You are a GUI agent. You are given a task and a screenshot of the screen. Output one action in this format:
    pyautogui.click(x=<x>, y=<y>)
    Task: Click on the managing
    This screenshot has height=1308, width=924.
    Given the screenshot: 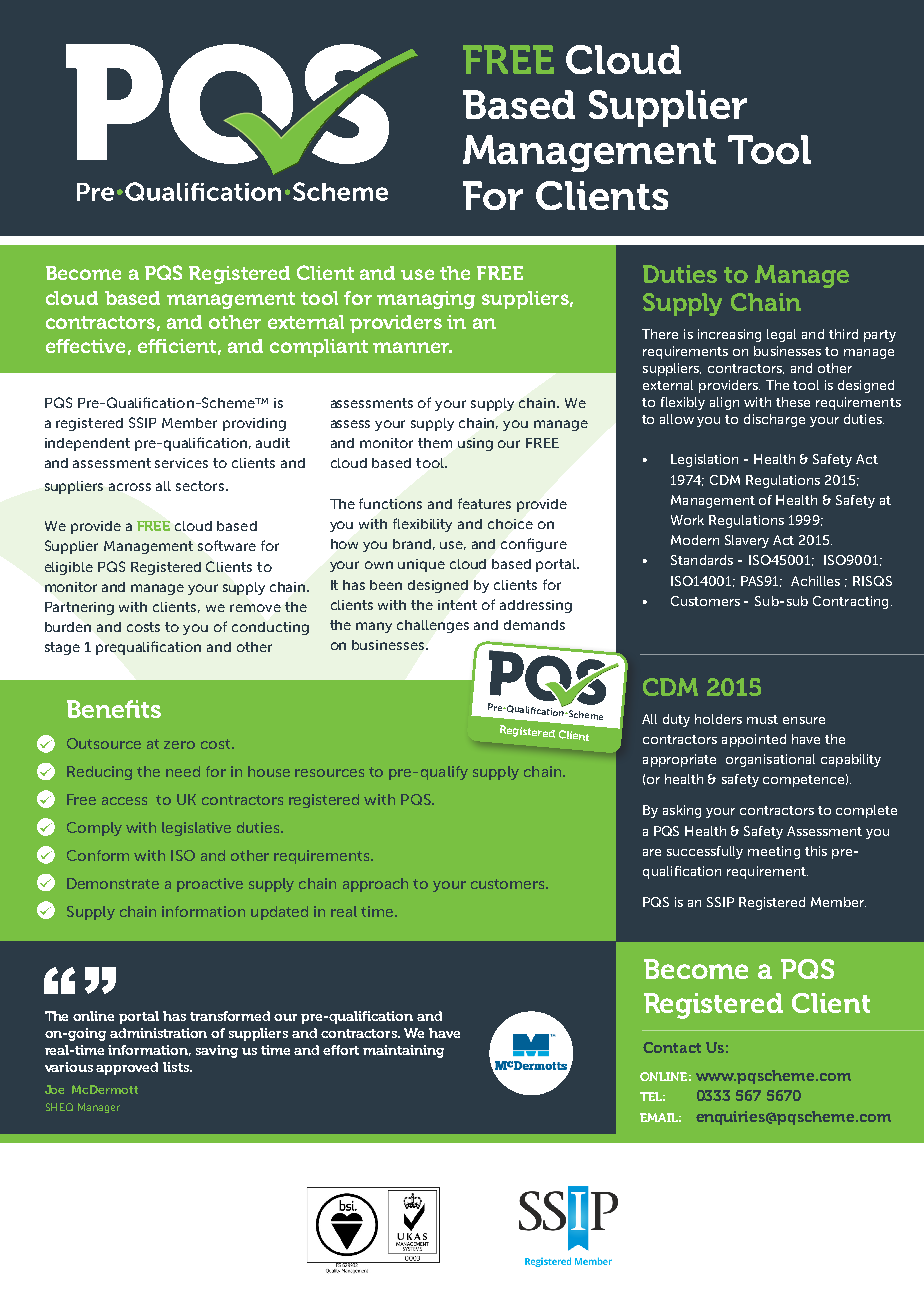 What is the action you would take?
    pyautogui.click(x=426, y=300)
